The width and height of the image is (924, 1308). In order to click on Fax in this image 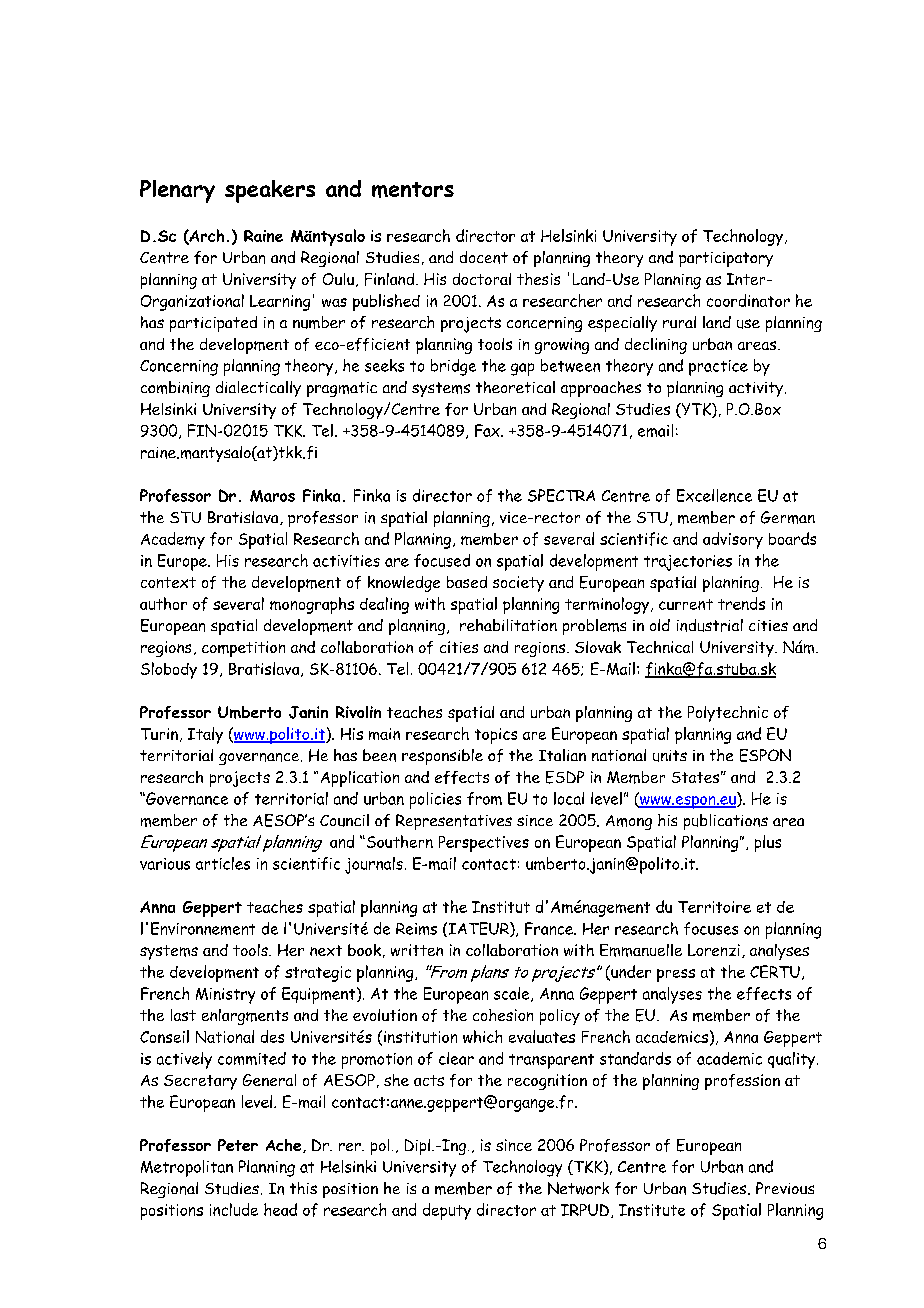, I will do `click(488, 430)`.
